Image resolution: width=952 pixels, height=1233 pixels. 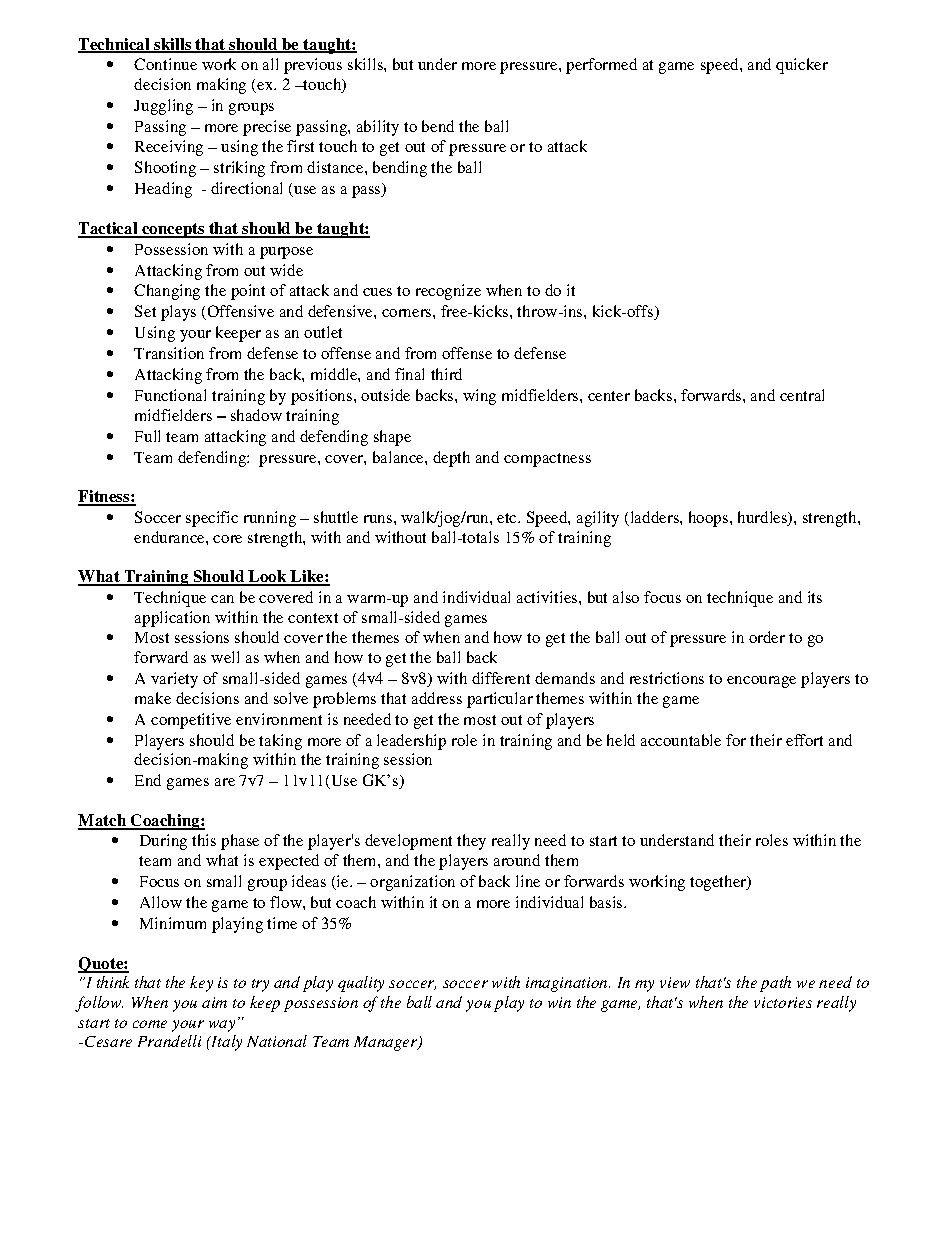 What do you see at coordinates (802, 395) in the screenshot?
I see `central` at bounding box center [802, 395].
